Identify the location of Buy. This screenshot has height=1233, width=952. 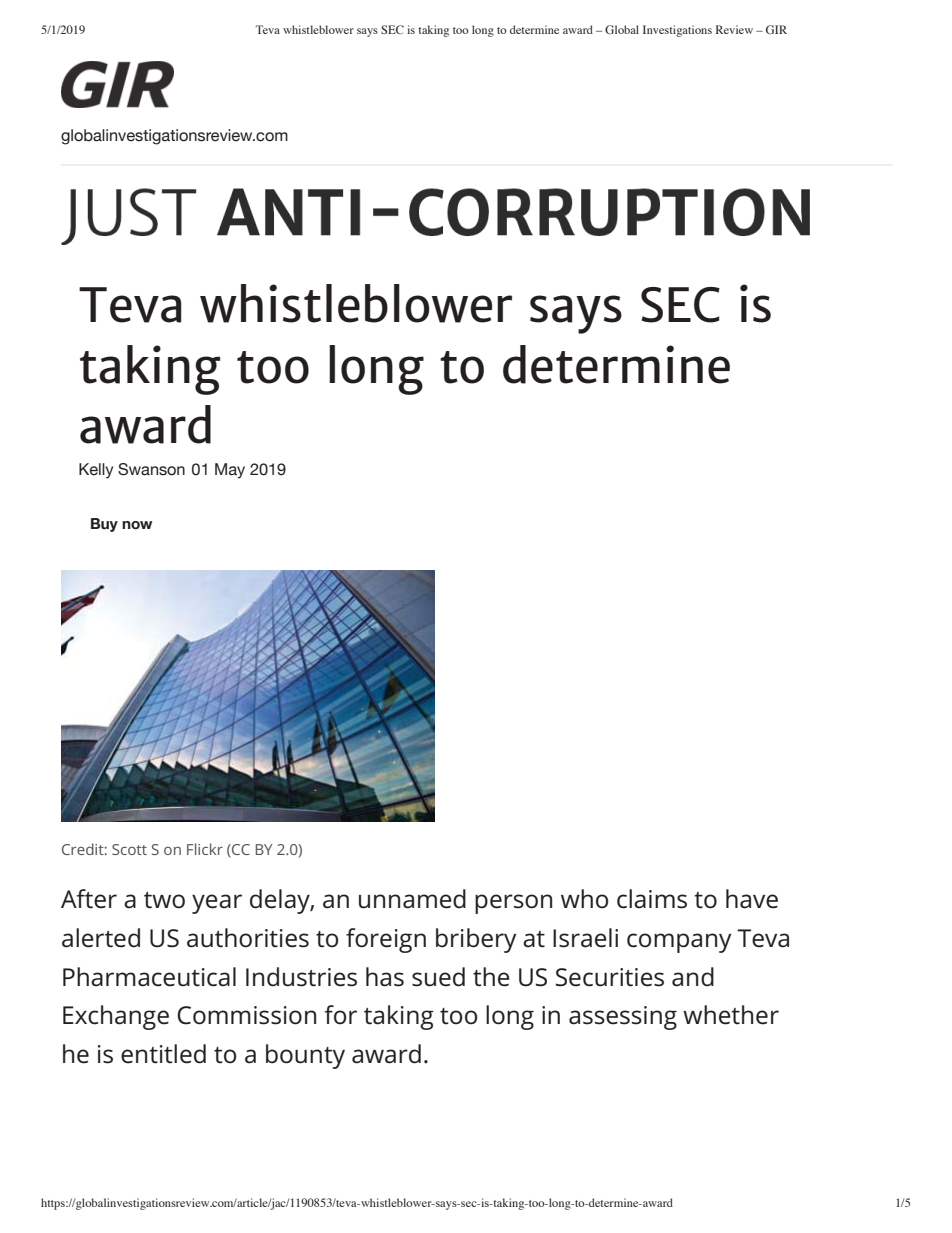
(104, 525).
